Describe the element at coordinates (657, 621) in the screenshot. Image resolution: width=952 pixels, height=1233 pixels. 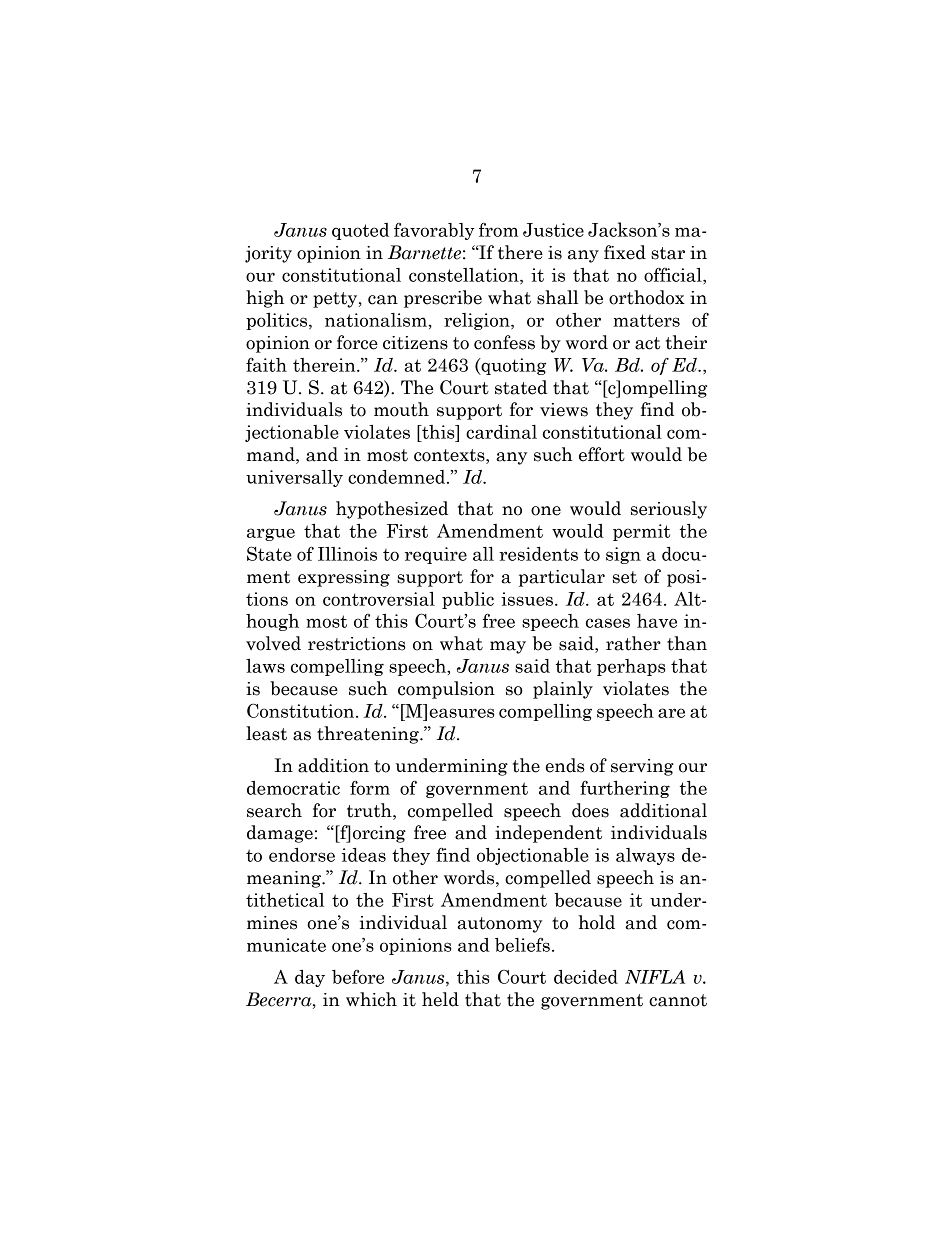
I see `have` at that location.
